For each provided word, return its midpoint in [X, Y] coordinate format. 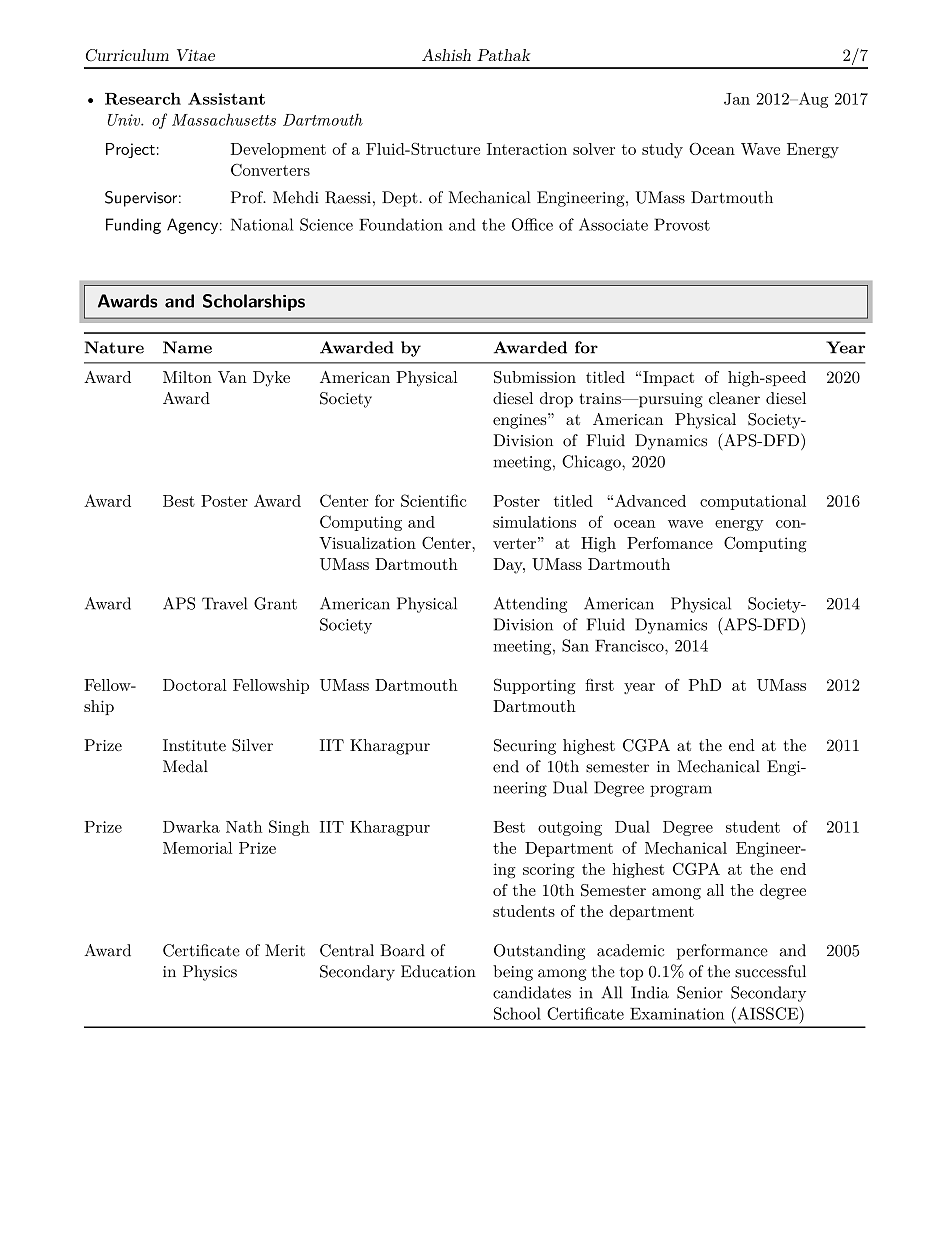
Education [438, 971]
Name [187, 347]
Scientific [433, 500]
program [681, 791]
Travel [224, 603]
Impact [668, 378]
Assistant [226, 99]
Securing [525, 747]
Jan [737, 99]
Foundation [401, 224]
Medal [185, 766]
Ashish [446, 55]
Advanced [650, 500]
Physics [210, 973]
